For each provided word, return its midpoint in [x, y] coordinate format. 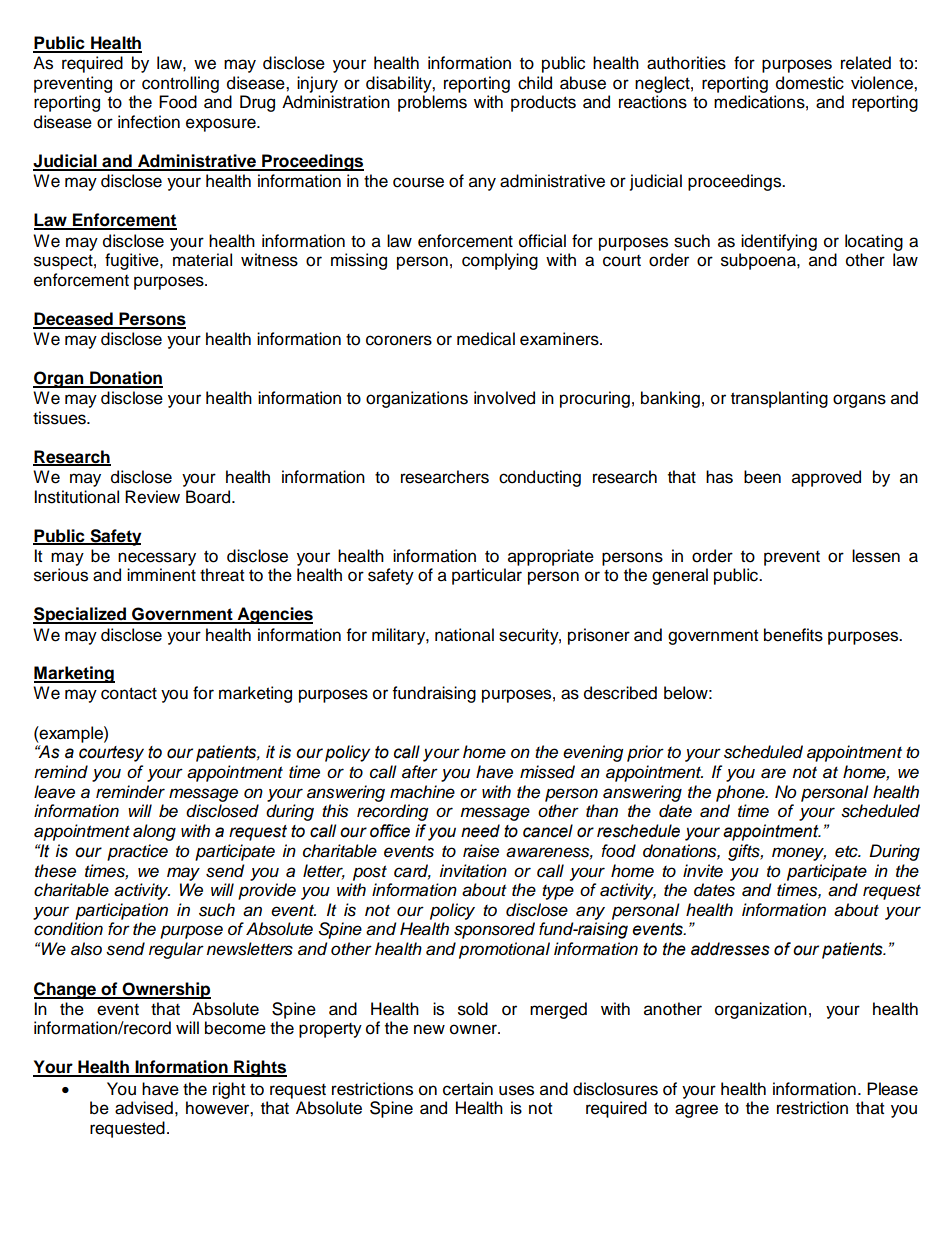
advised [144, 1108]
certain [468, 1089]
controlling [180, 84]
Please [892, 1089]
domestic [810, 83]
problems [432, 103]
